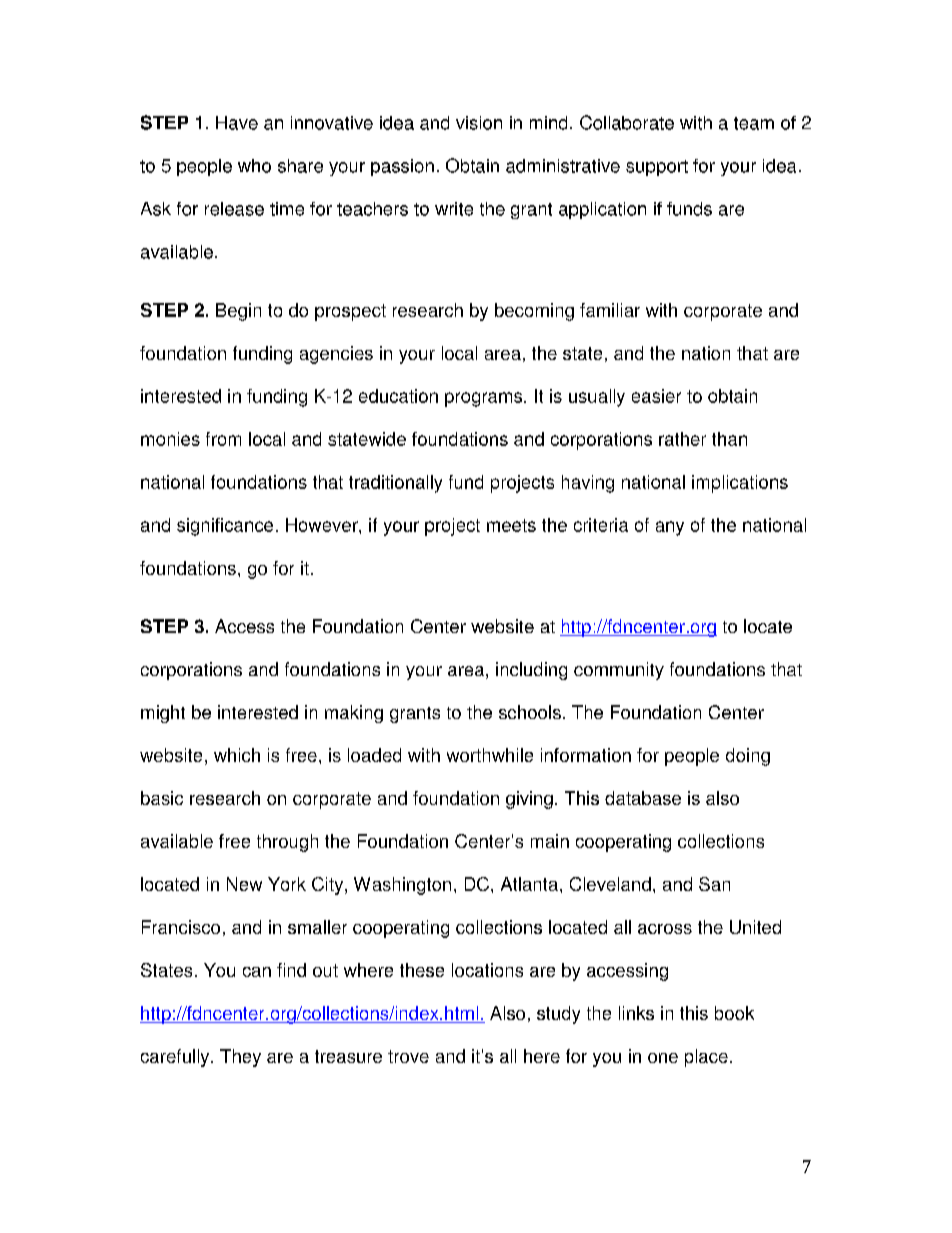  What do you see at coordinates (240, 1058) in the screenshot?
I see `They` at bounding box center [240, 1058].
